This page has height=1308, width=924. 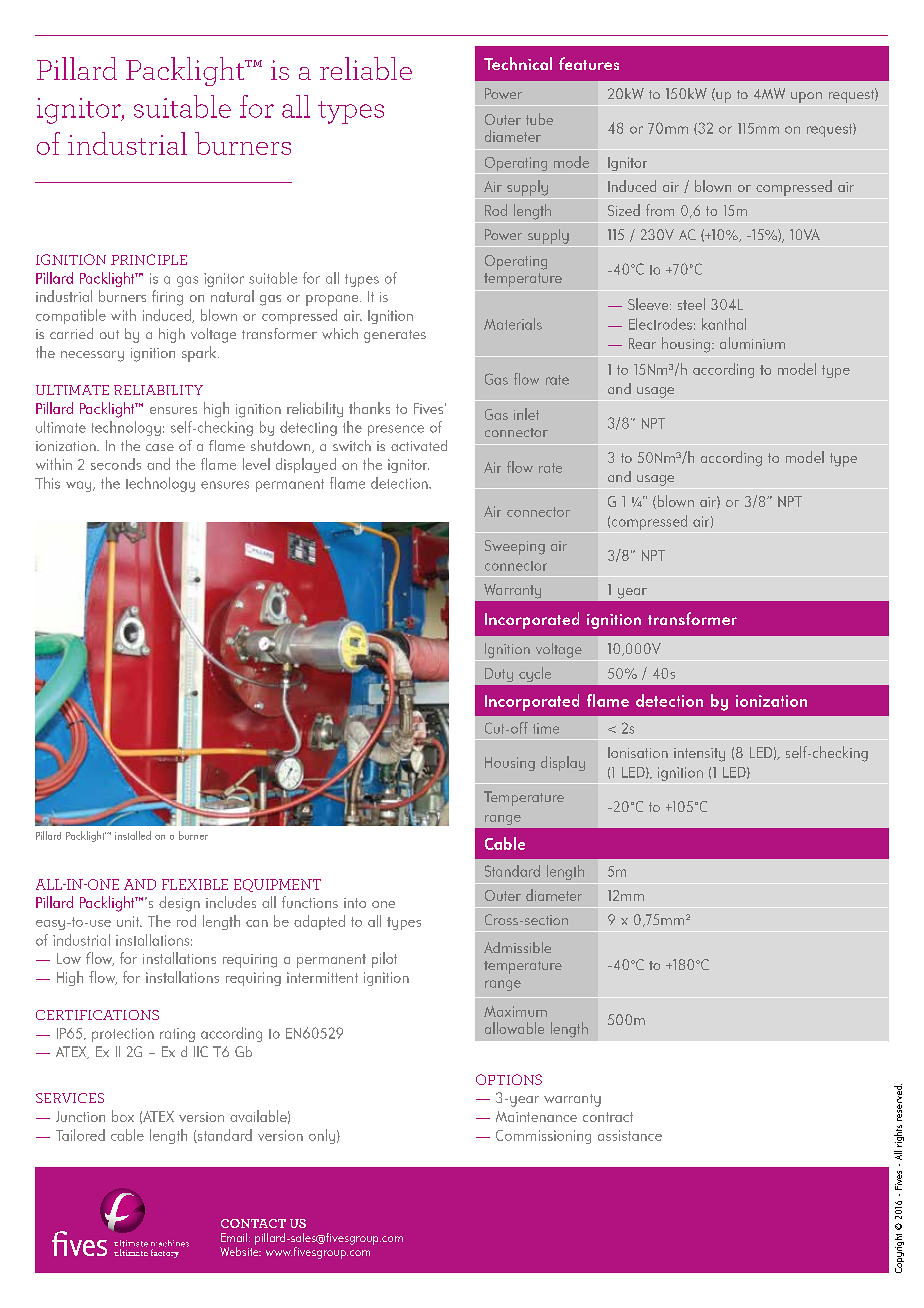 I want to click on upon, so click(x=806, y=97).
